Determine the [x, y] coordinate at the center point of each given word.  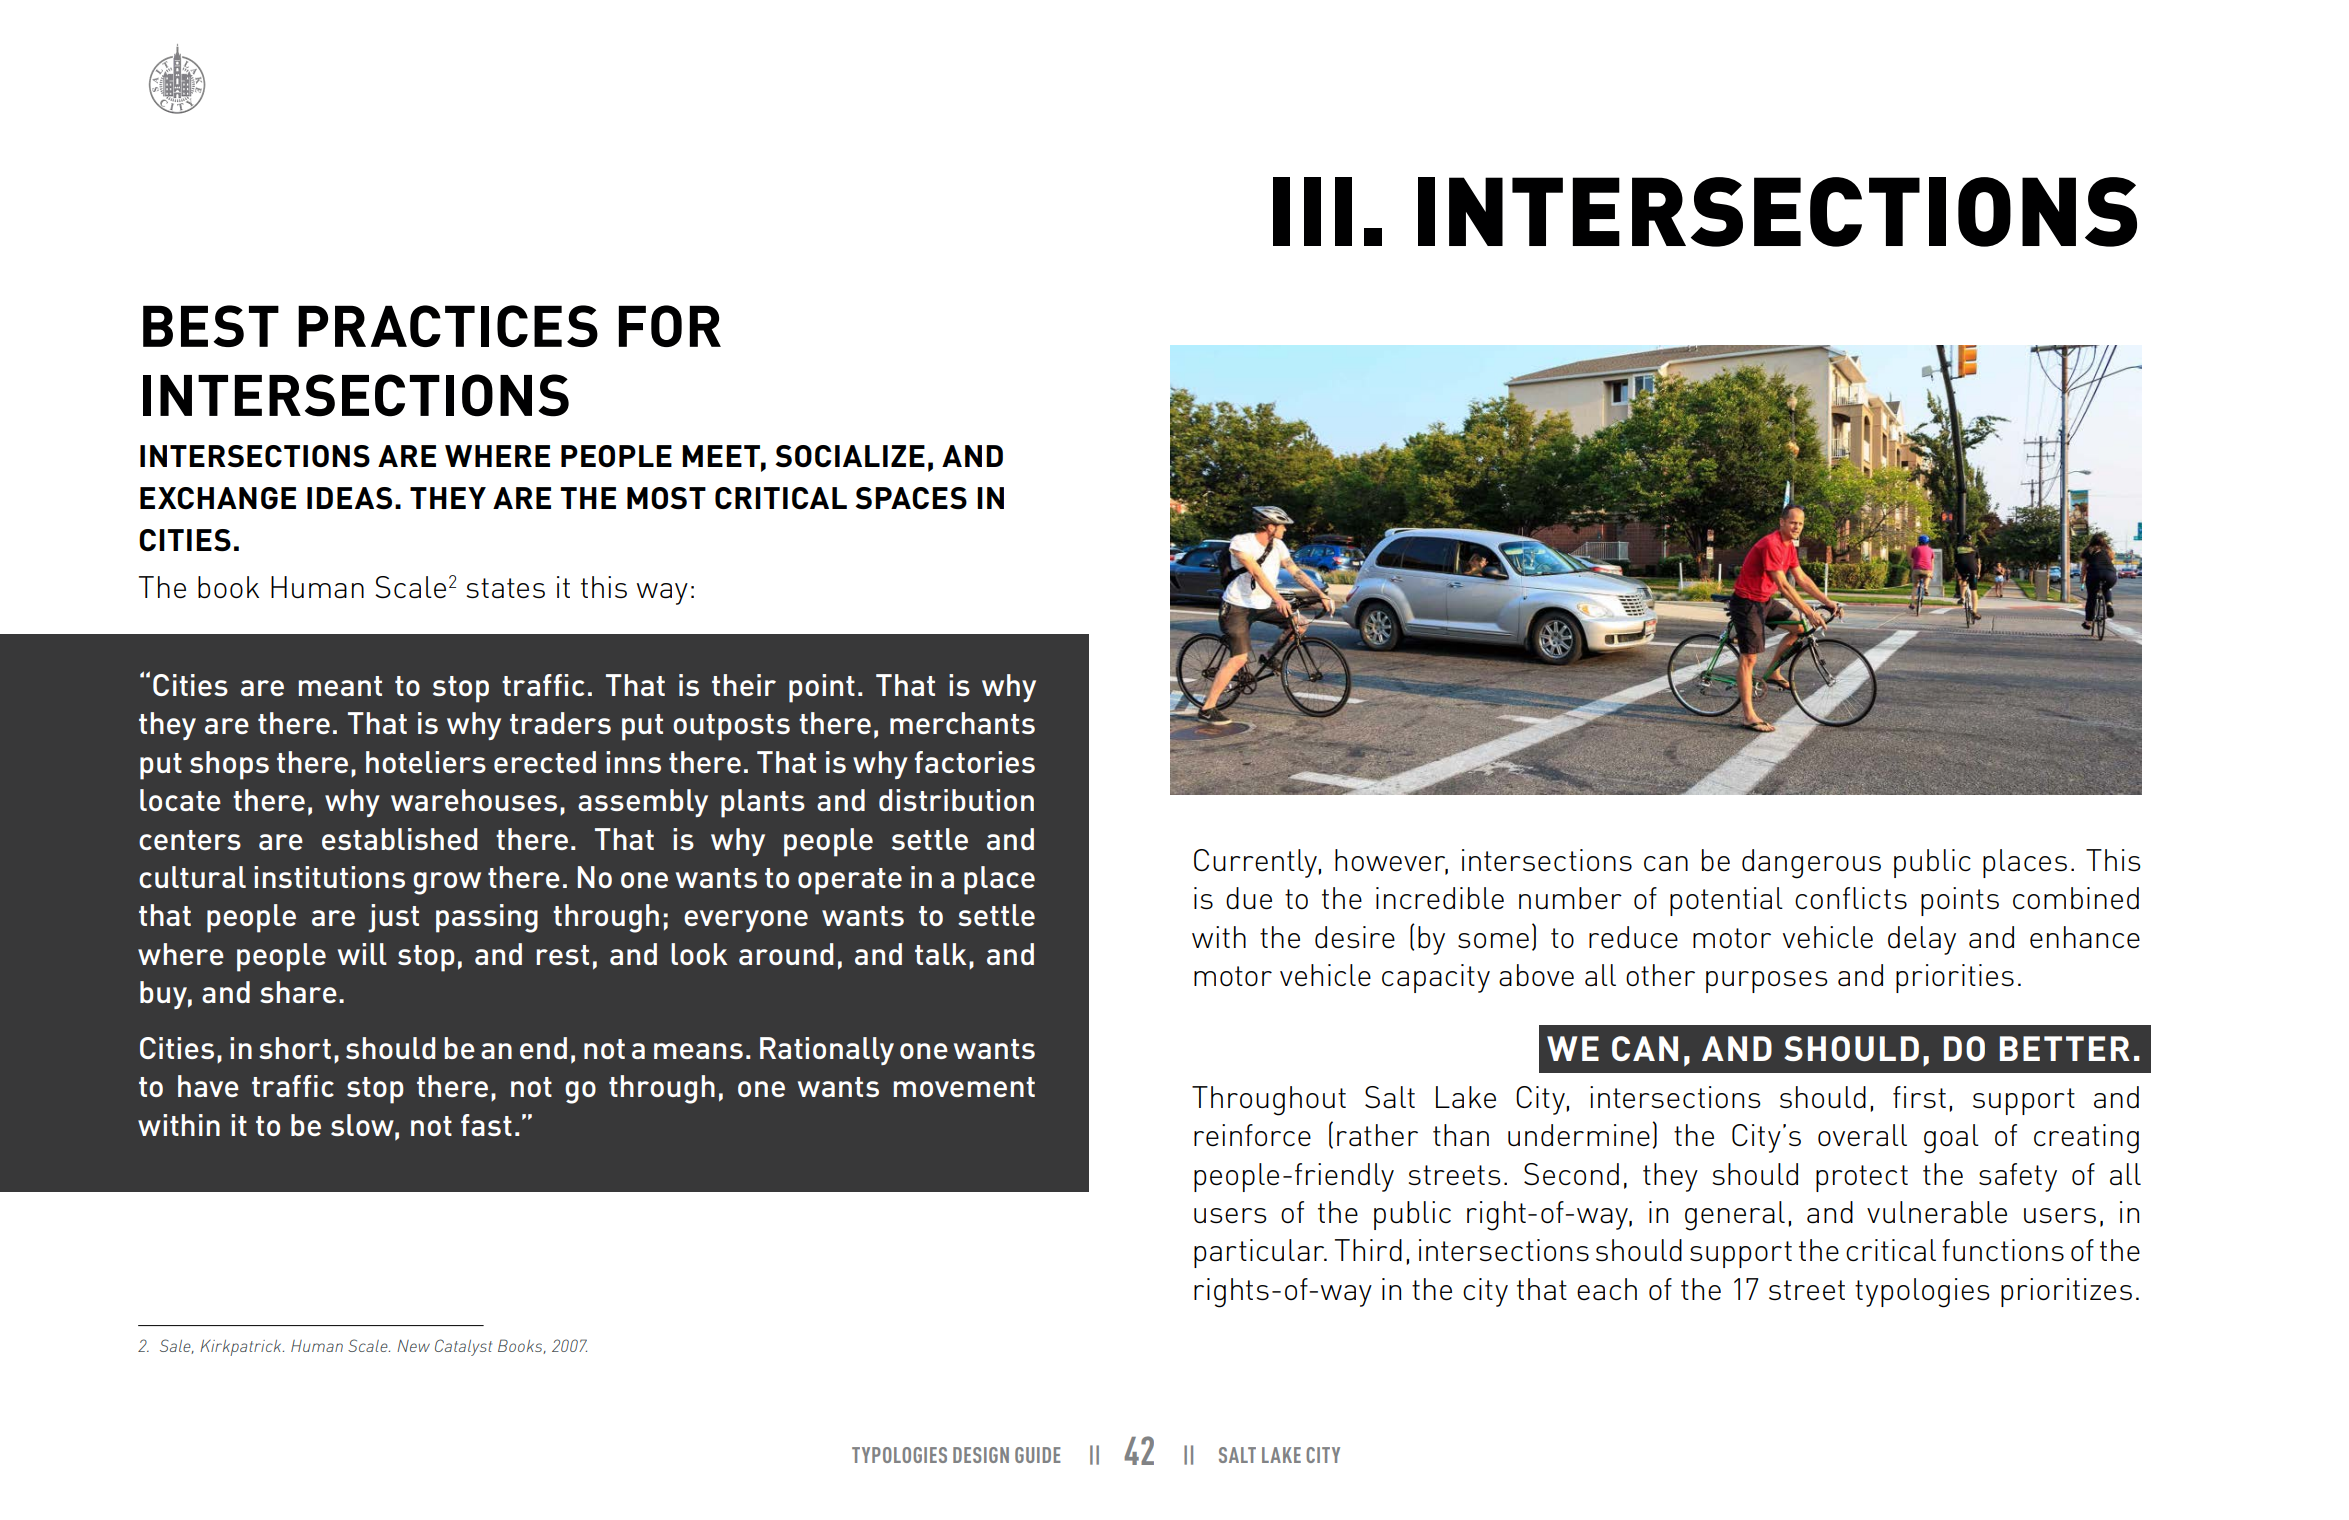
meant [340, 686]
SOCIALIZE [850, 456]
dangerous [1811, 864]
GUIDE [1038, 1455]
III [1312, 211]
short [295, 1048]
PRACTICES [448, 326]
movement [964, 1087]
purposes [1767, 982]
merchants [962, 723]
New [413, 1346]
